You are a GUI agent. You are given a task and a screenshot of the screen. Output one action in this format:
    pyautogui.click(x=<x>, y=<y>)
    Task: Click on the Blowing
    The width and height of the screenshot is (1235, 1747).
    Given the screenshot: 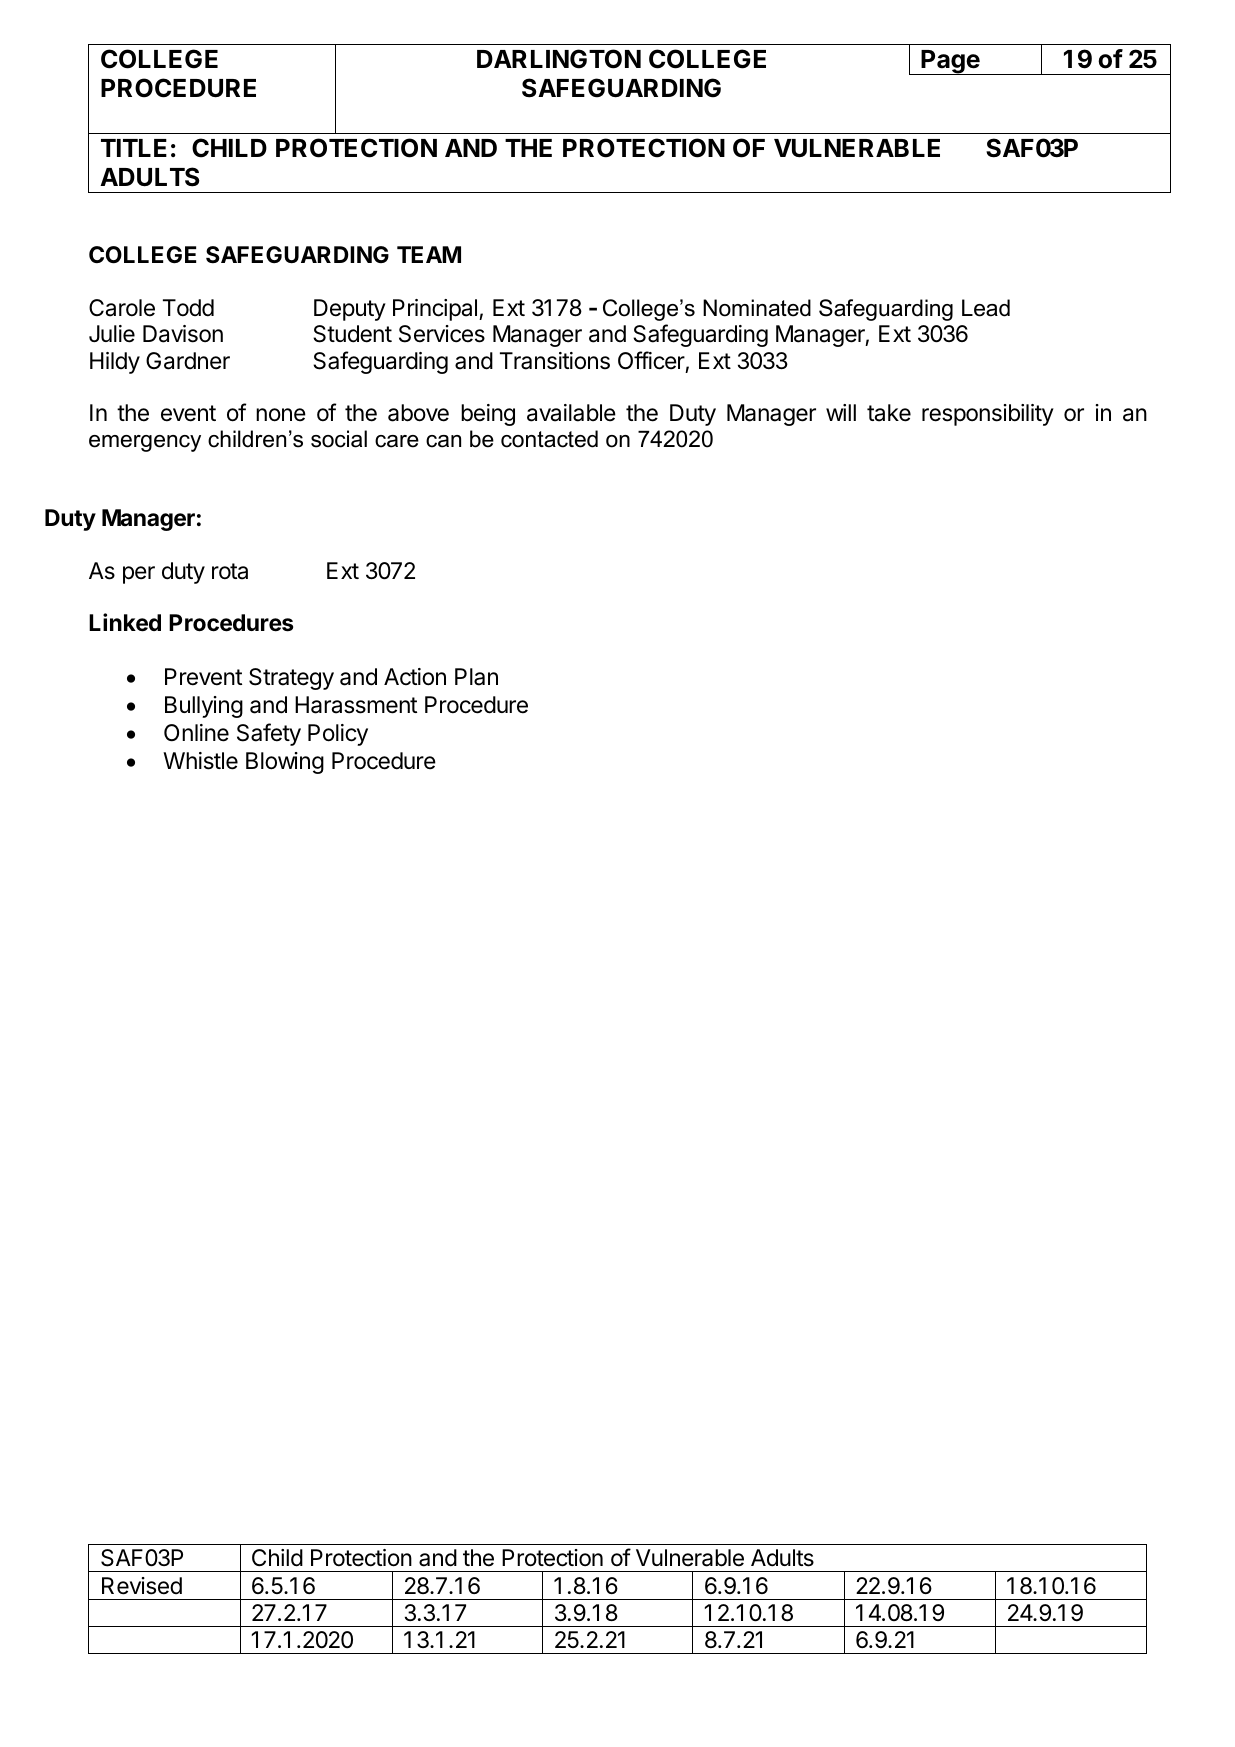 What is the action you would take?
    pyautogui.click(x=285, y=763)
